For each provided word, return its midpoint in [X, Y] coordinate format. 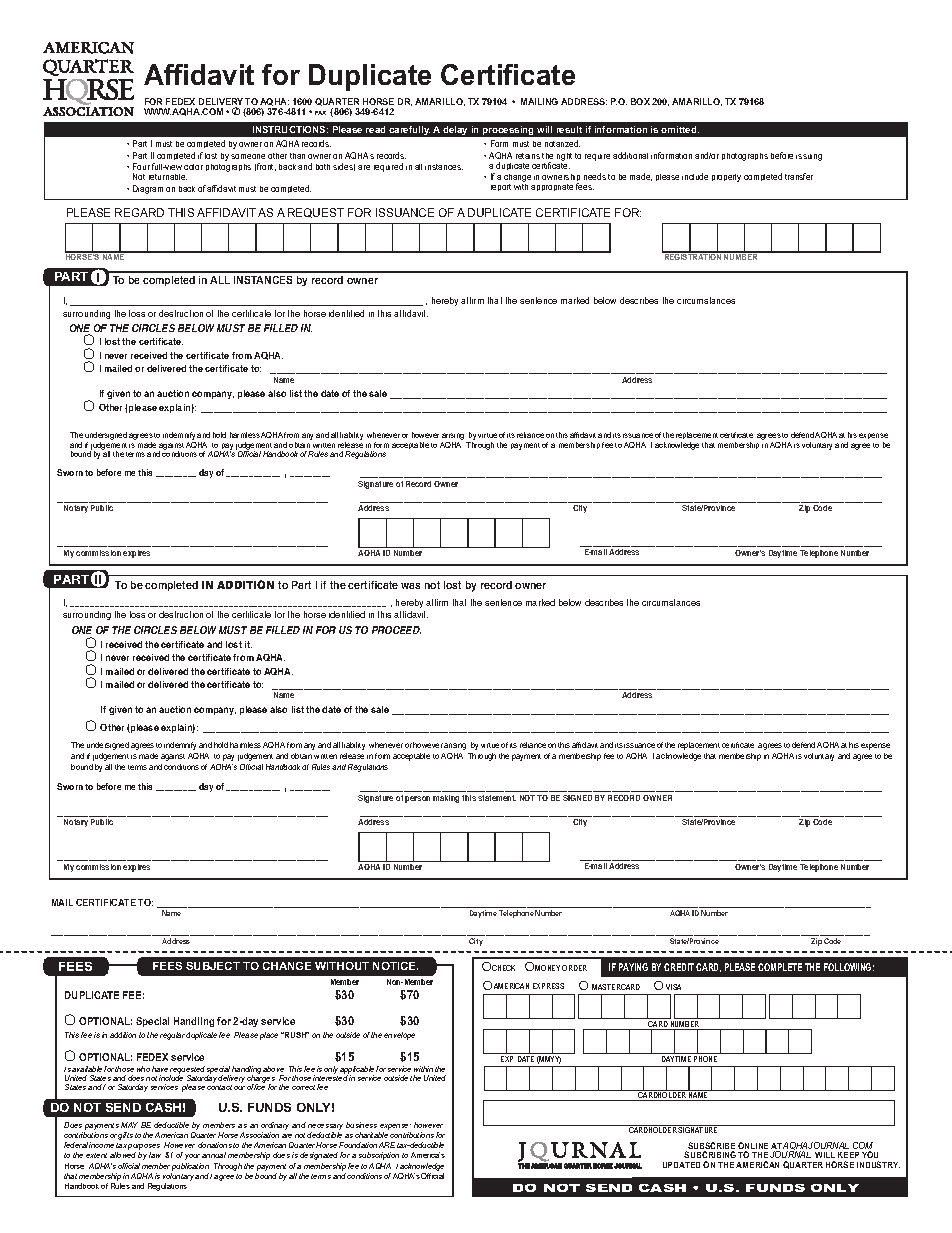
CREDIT [679, 967]
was [410, 586]
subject [213, 966]
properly [726, 178]
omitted [680, 129]
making [446, 799]
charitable [371, 1135]
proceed [396, 630]
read [375, 129]
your [192, 1157]
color [193, 167]
